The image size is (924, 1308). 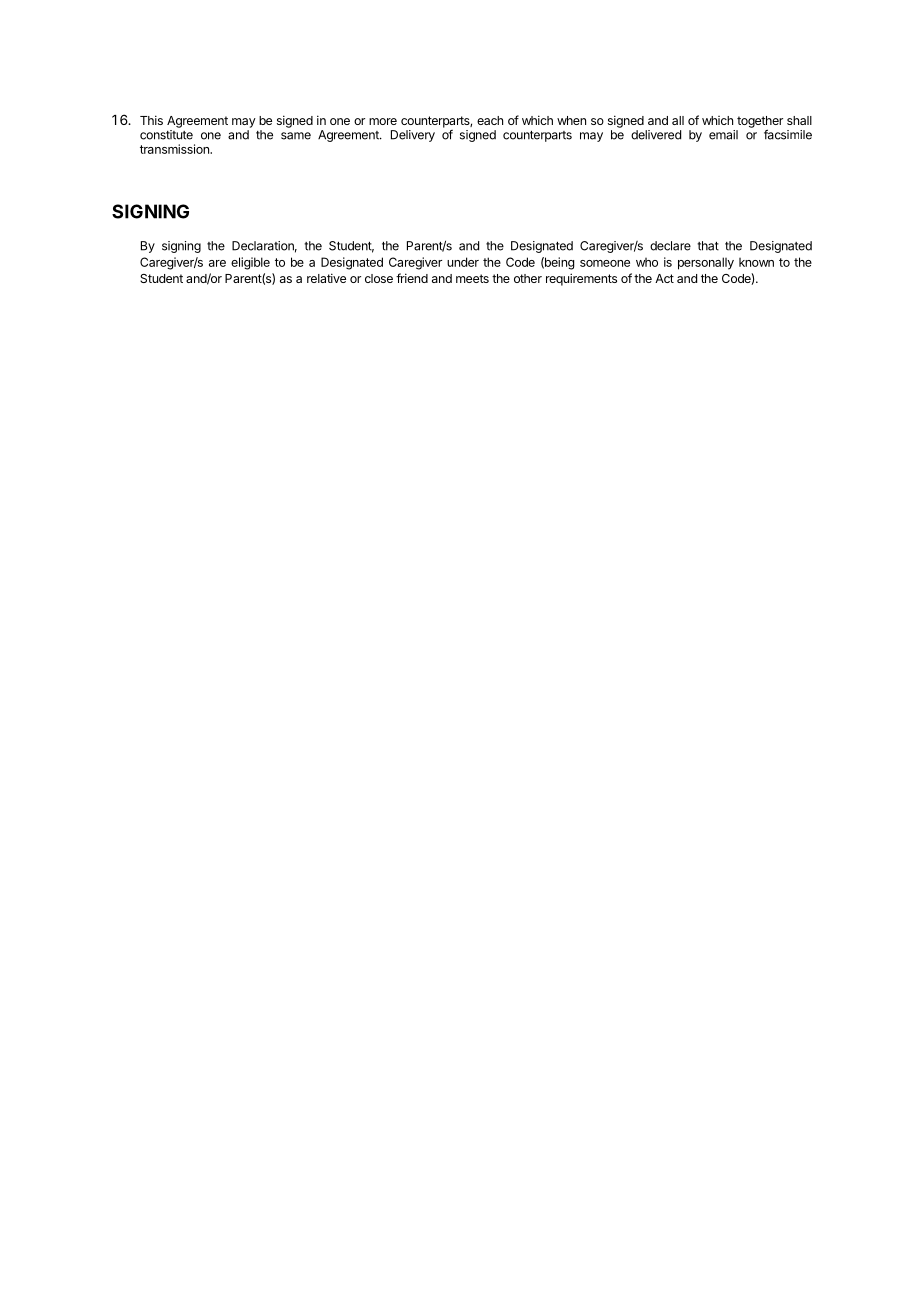 I want to click on meets, so click(x=472, y=278).
